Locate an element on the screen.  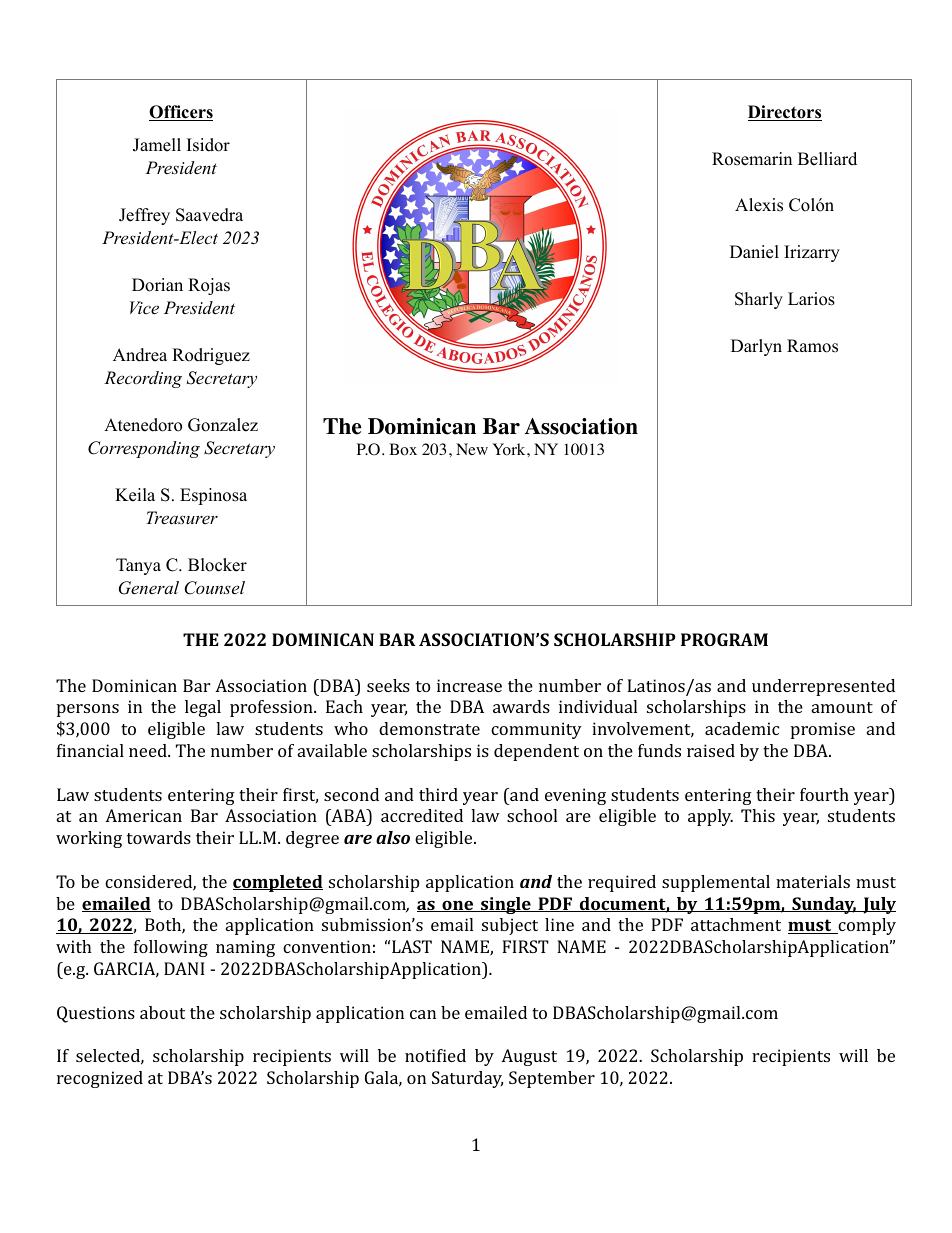
about is located at coordinates (162, 1012).
